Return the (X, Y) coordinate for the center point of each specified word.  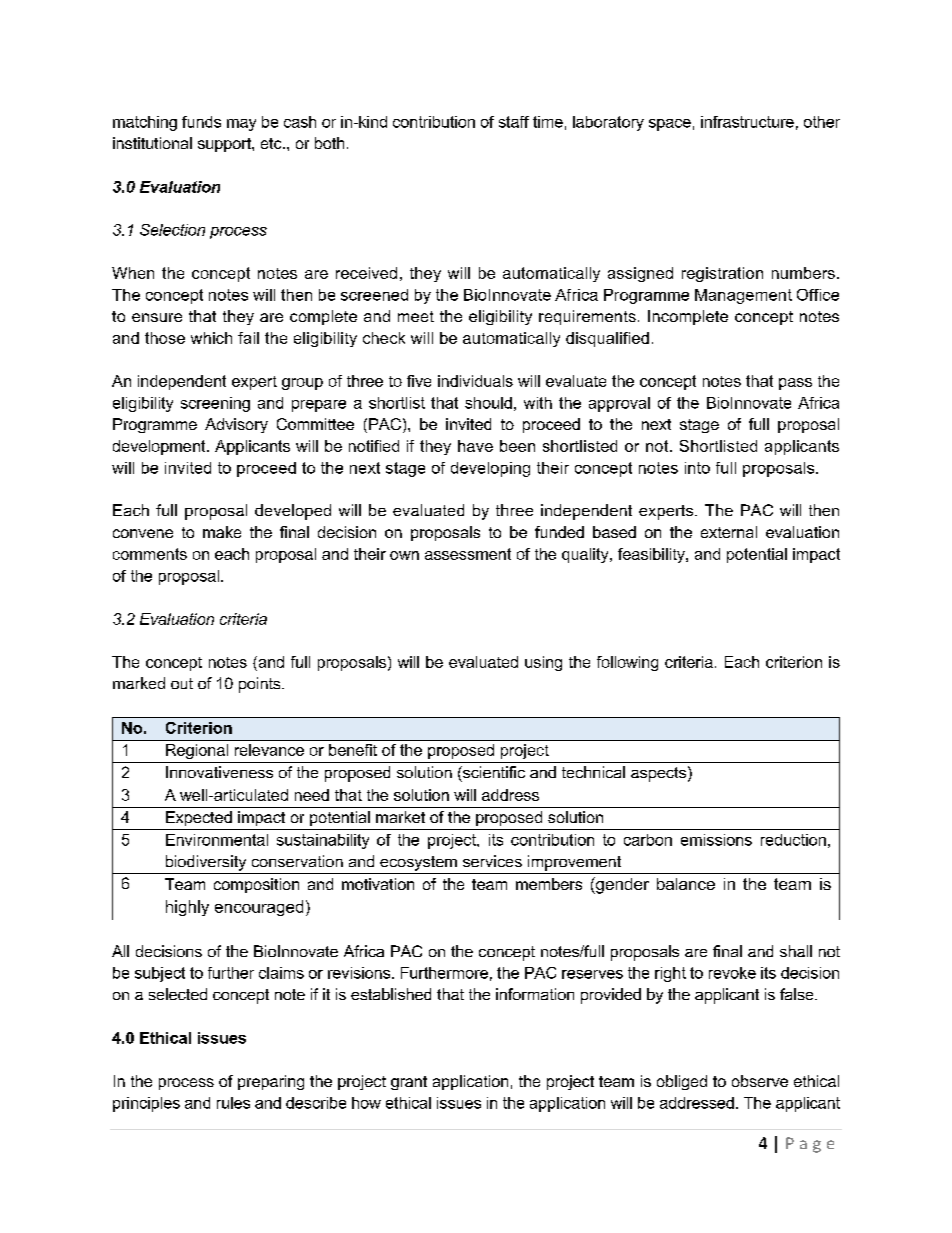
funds (201, 122)
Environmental (217, 840)
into (697, 468)
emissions (716, 840)
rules (233, 1103)
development (160, 447)
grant (409, 1083)
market (400, 817)
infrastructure (747, 122)
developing (490, 469)
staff (514, 122)
